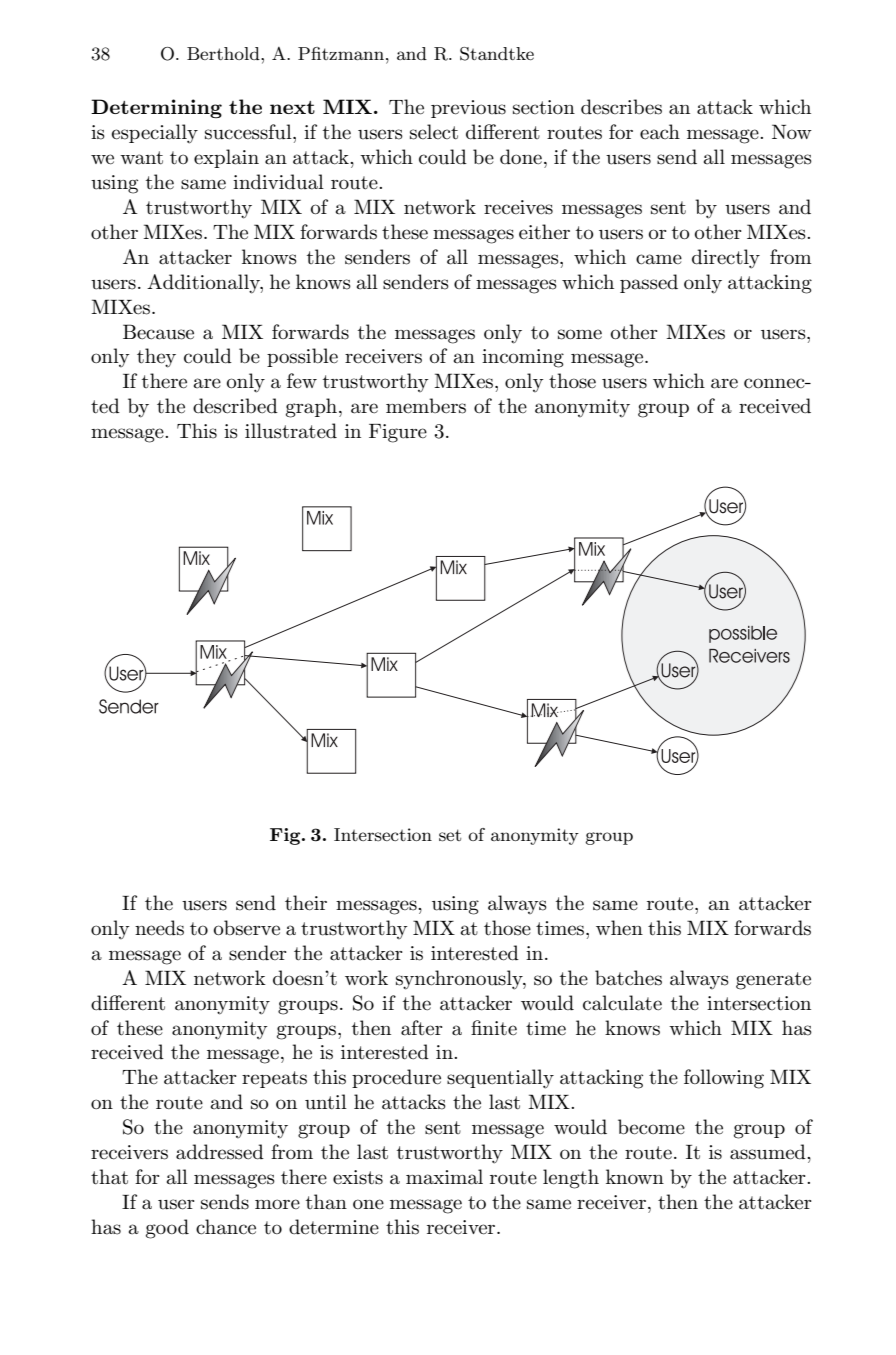 The height and width of the screenshot is (1355, 896). Describe the element at coordinates (450, 835) in the screenshot. I see `set` at that location.
